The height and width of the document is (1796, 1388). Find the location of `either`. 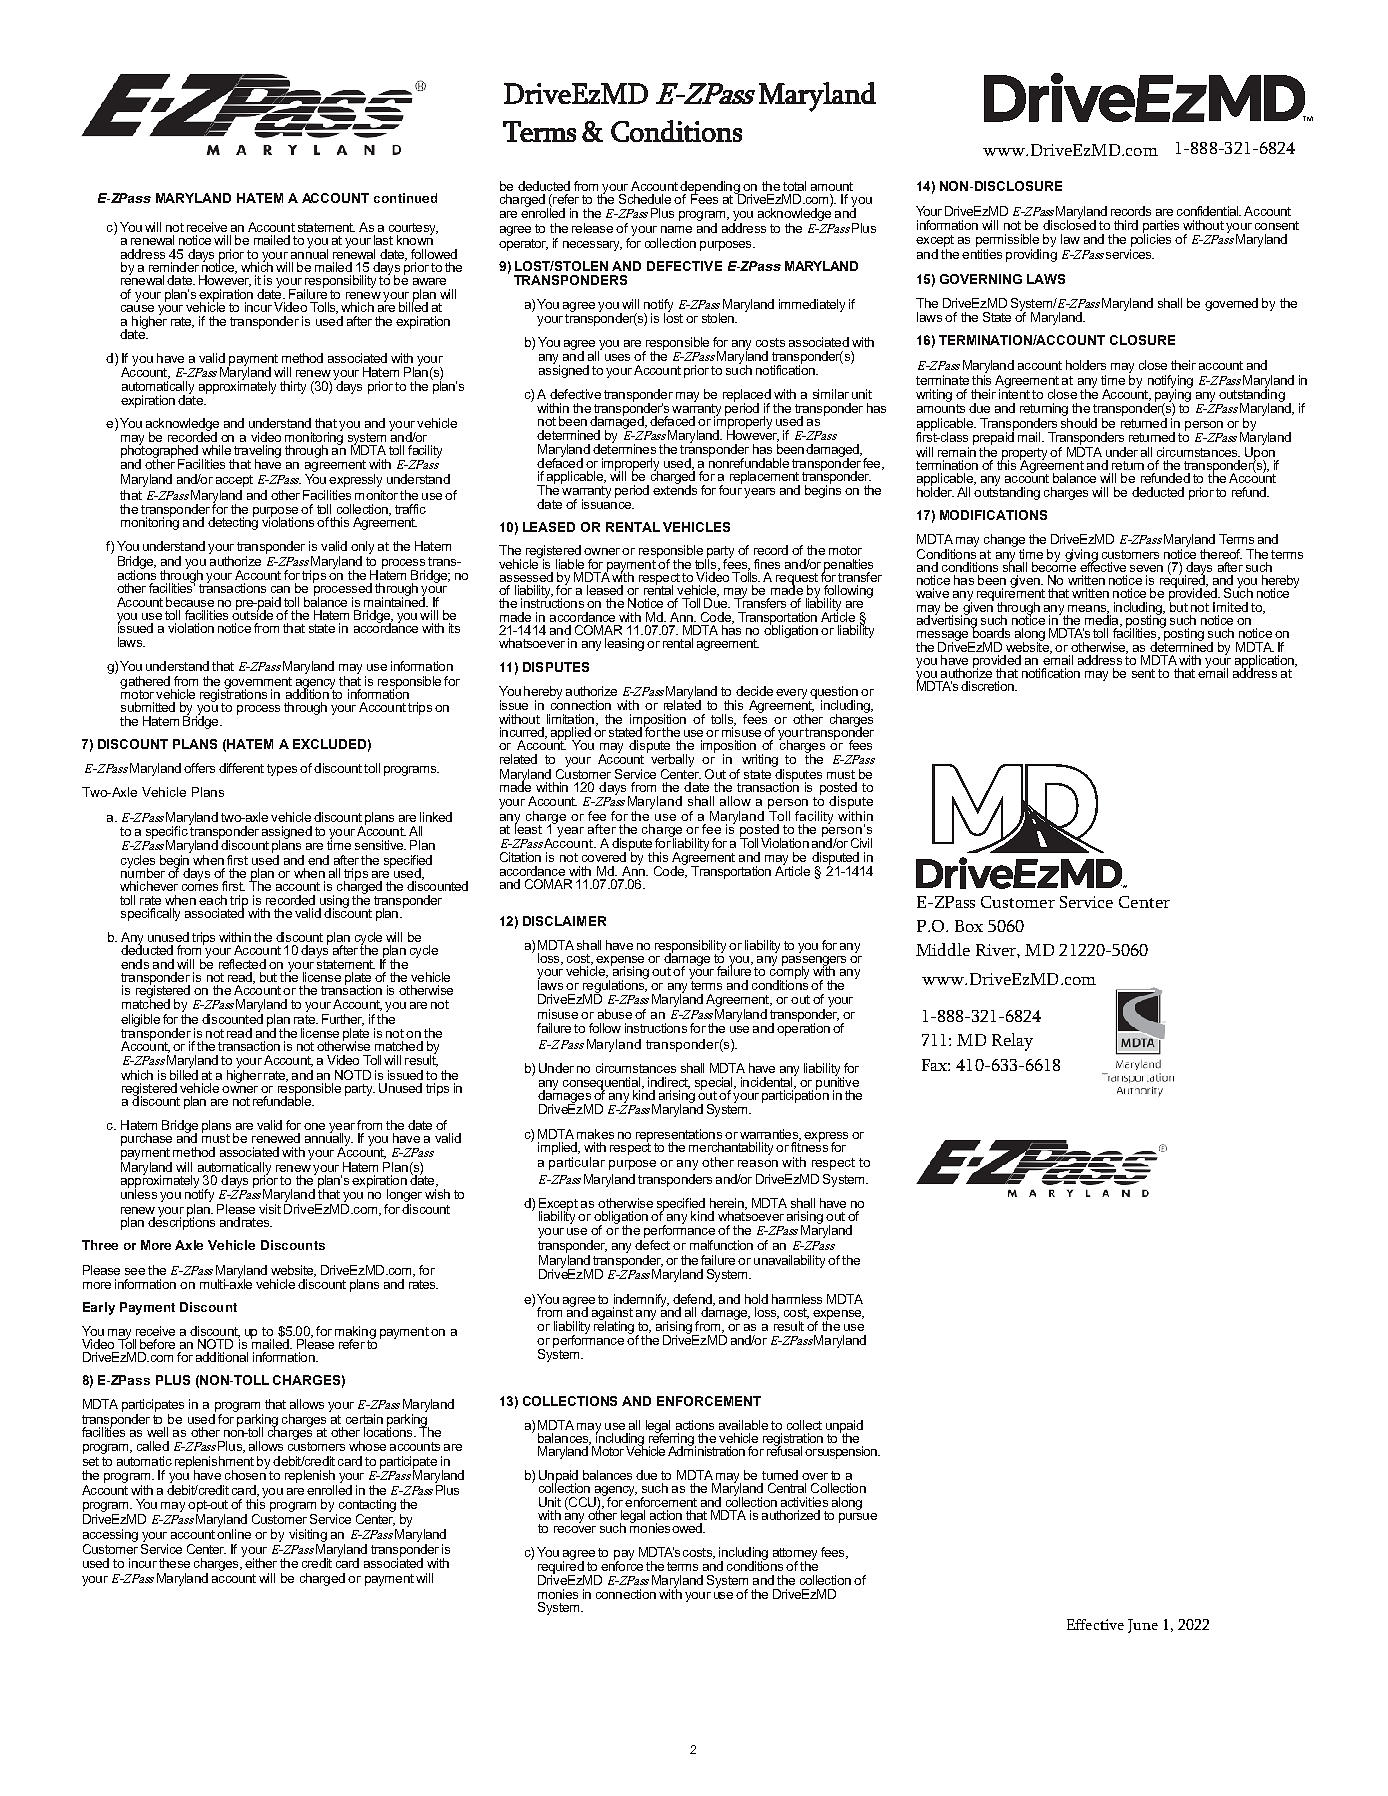

either is located at coordinates (260, 1562).
